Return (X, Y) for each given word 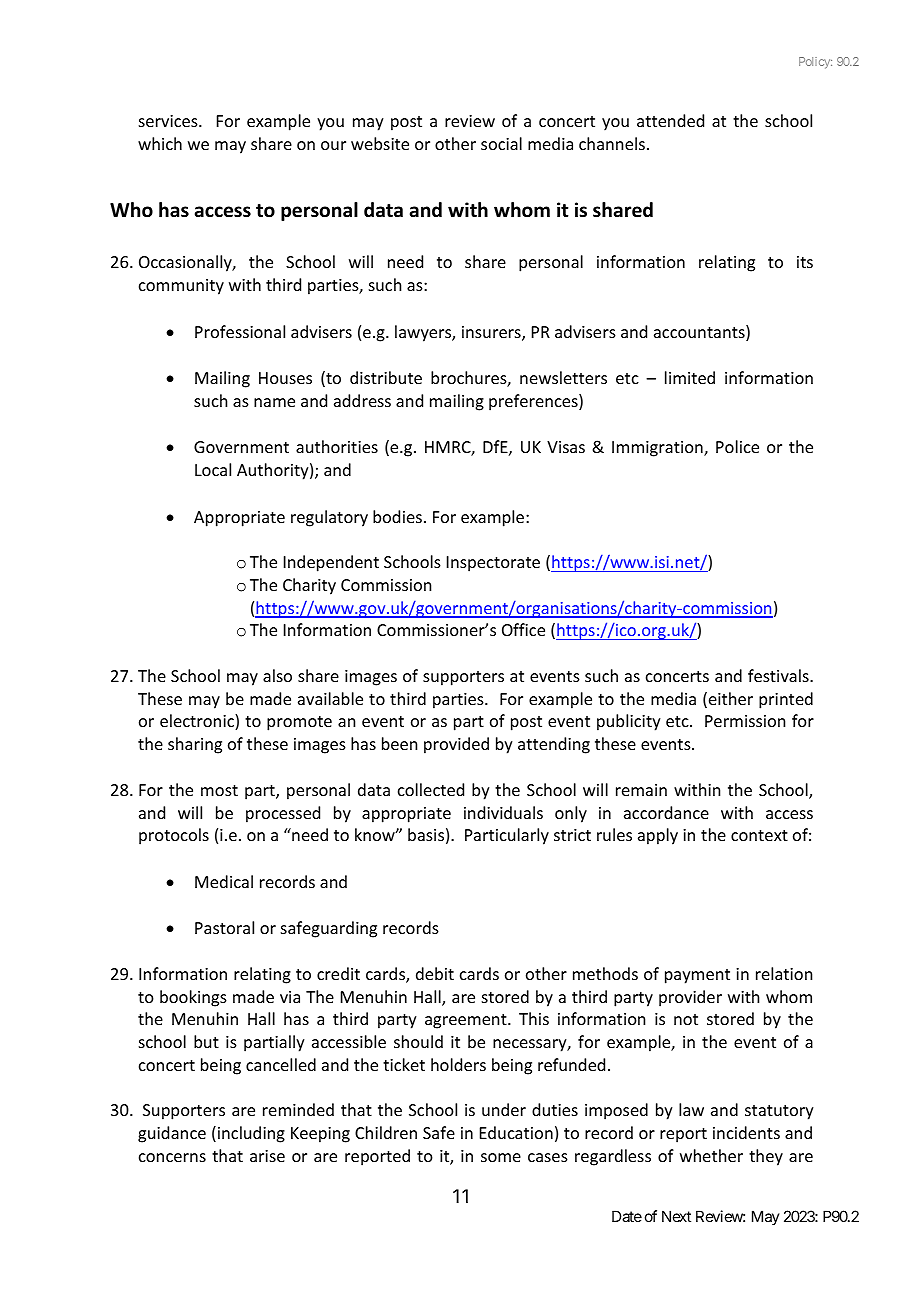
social (501, 143)
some (501, 1157)
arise (267, 1156)
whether (711, 1155)
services (169, 121)
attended (670, 120)
